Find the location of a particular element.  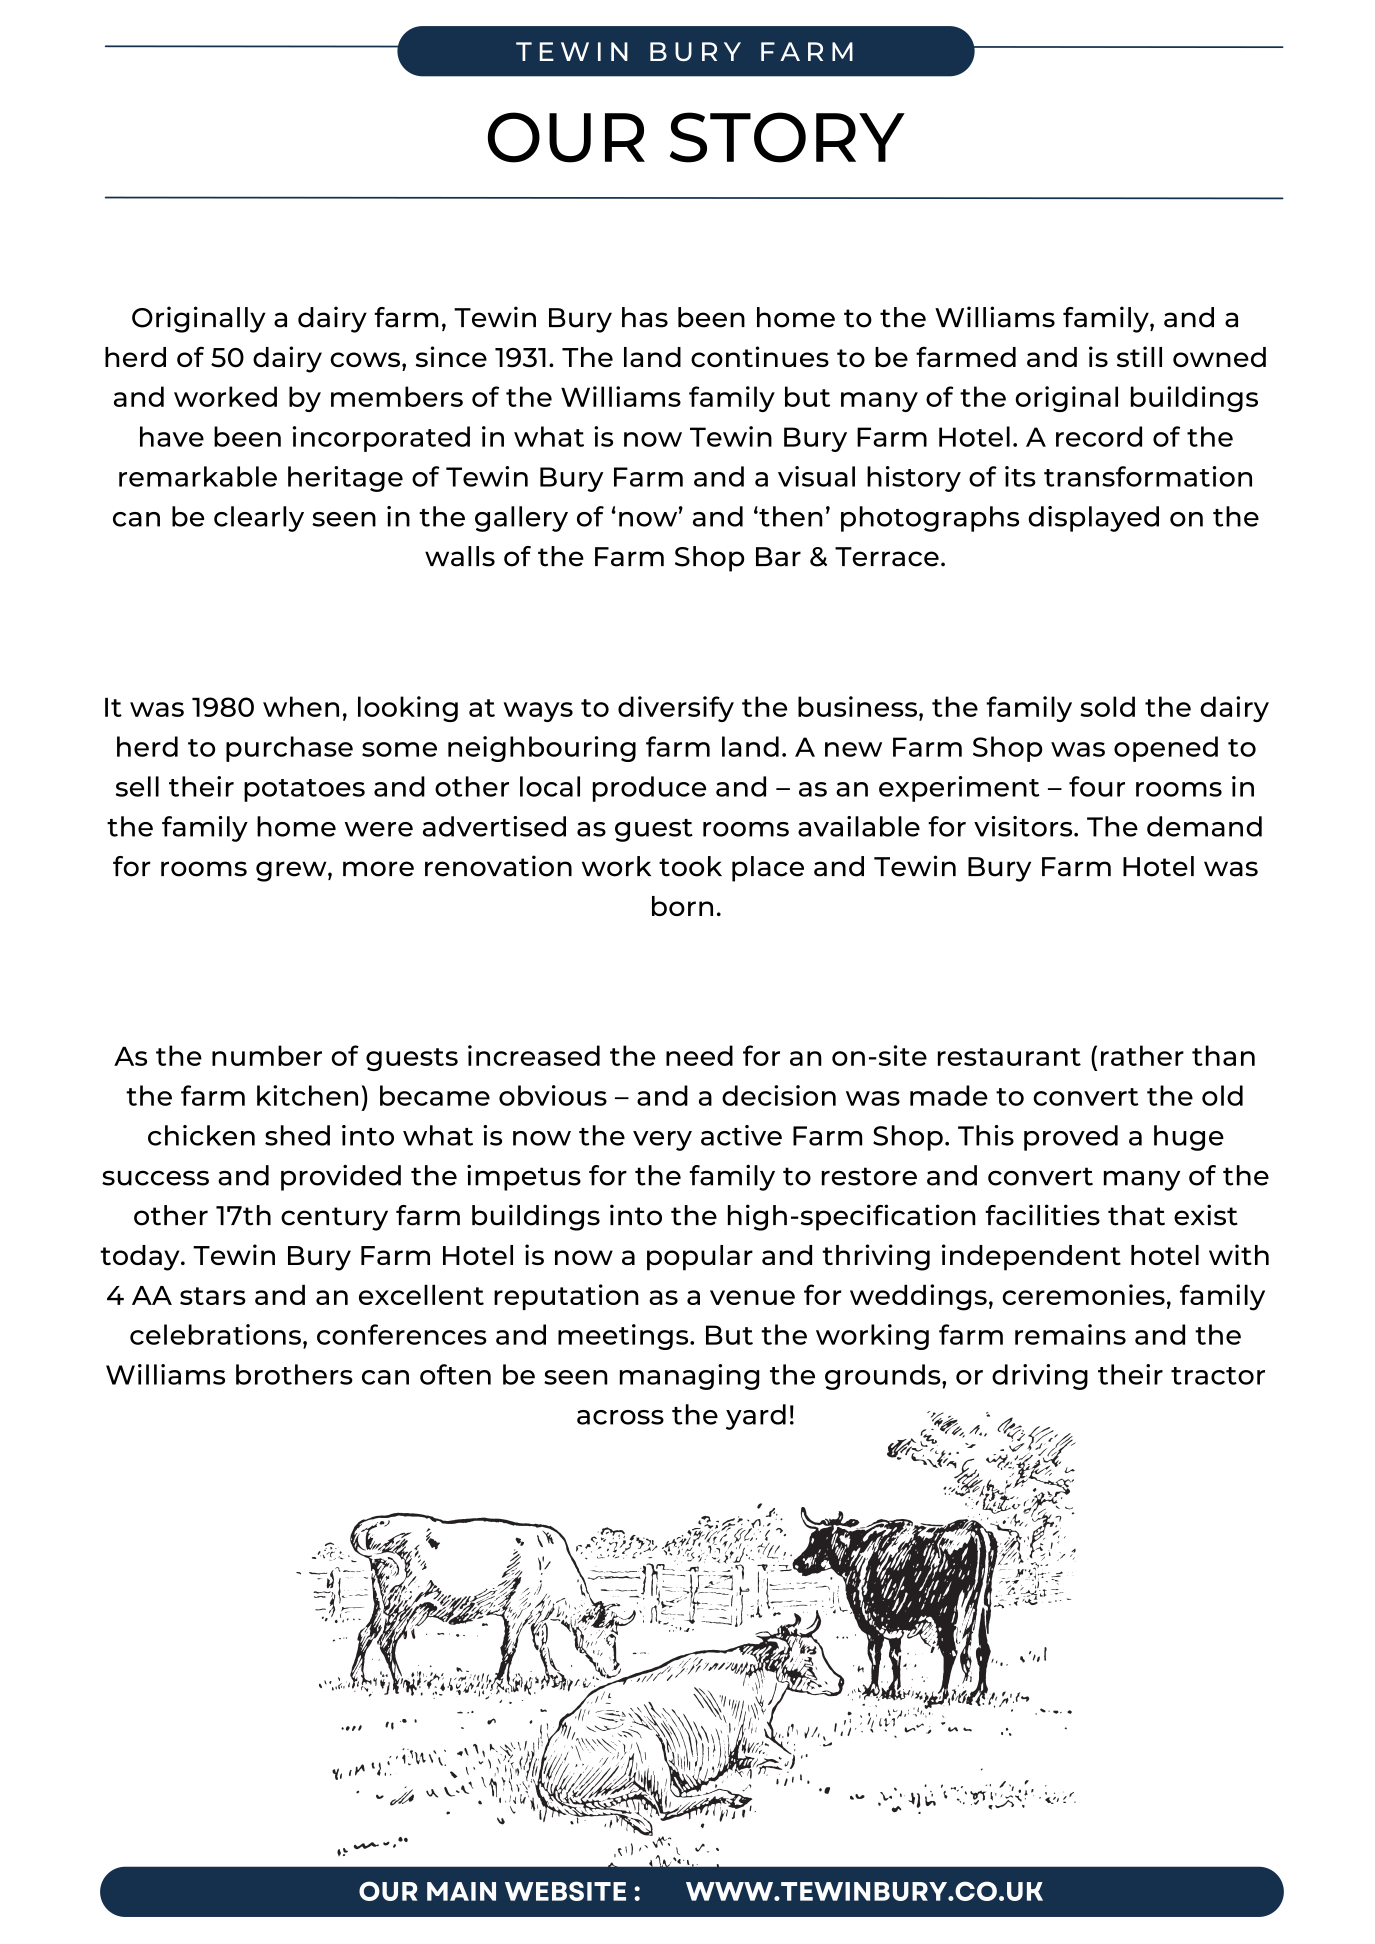

very is located at coordinates (662, 1141).
